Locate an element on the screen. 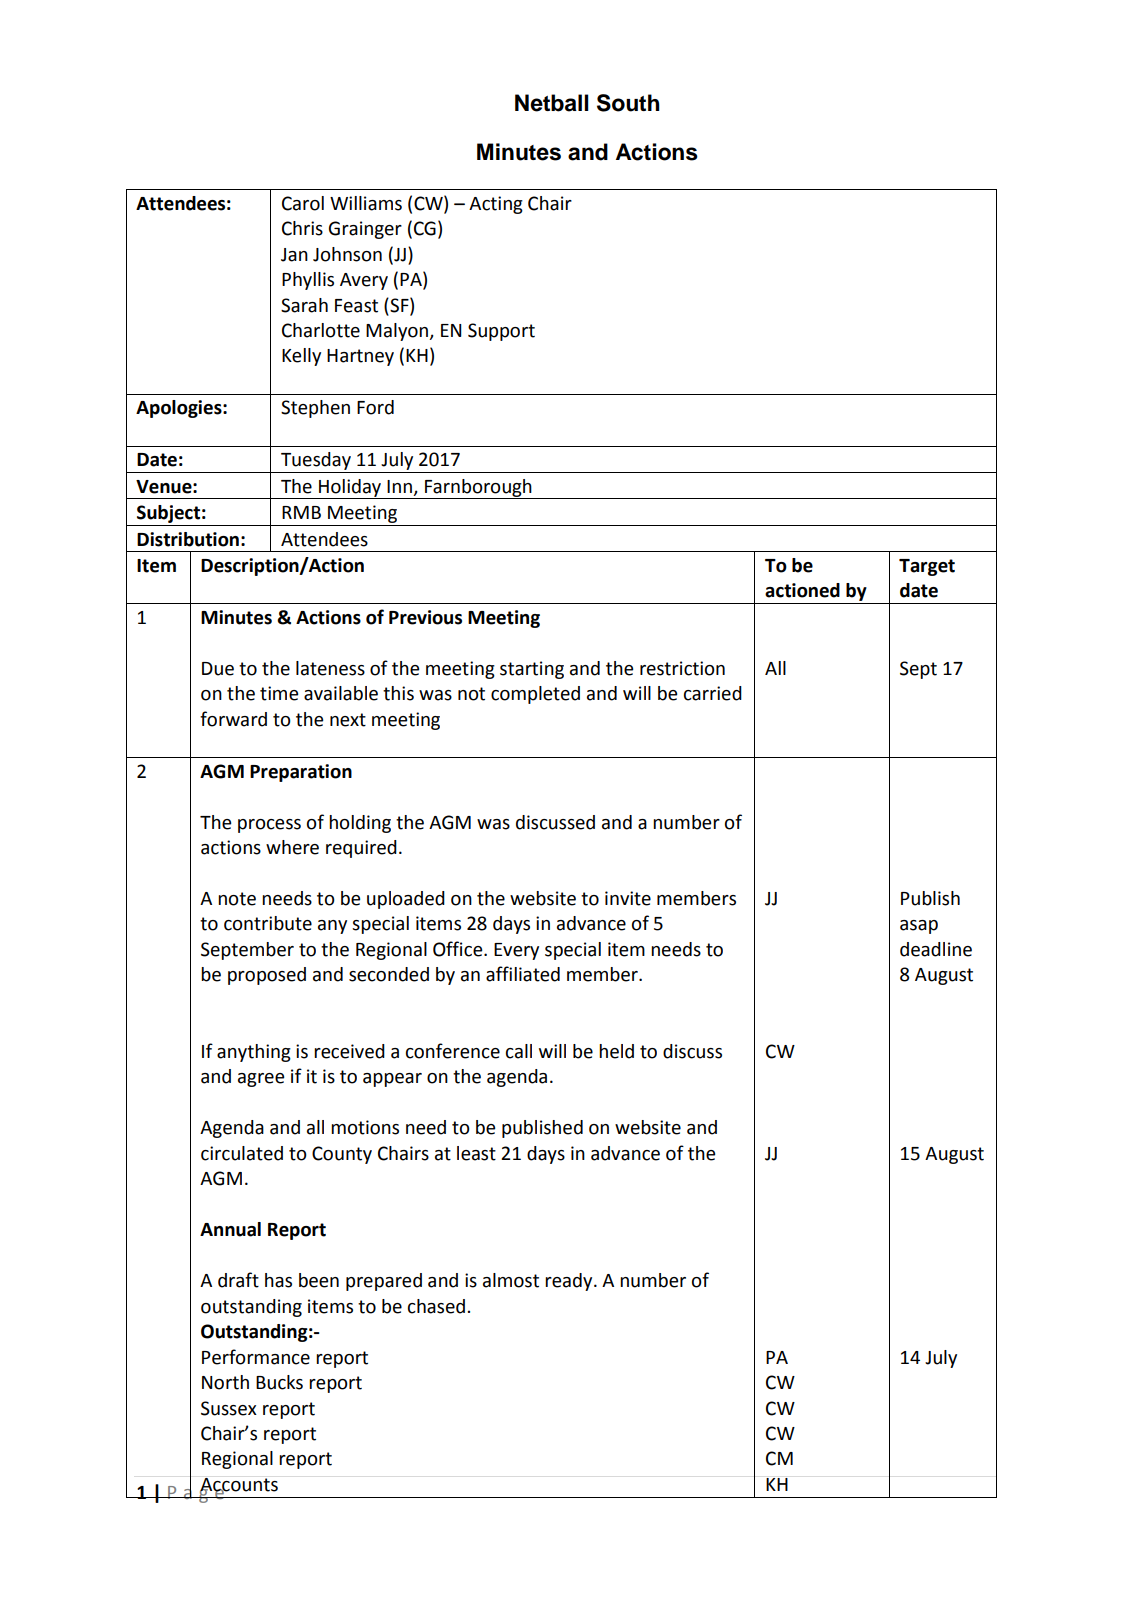 This screenshot has height=1597, width=1129. almost is located at coordinates (511, 1280).
